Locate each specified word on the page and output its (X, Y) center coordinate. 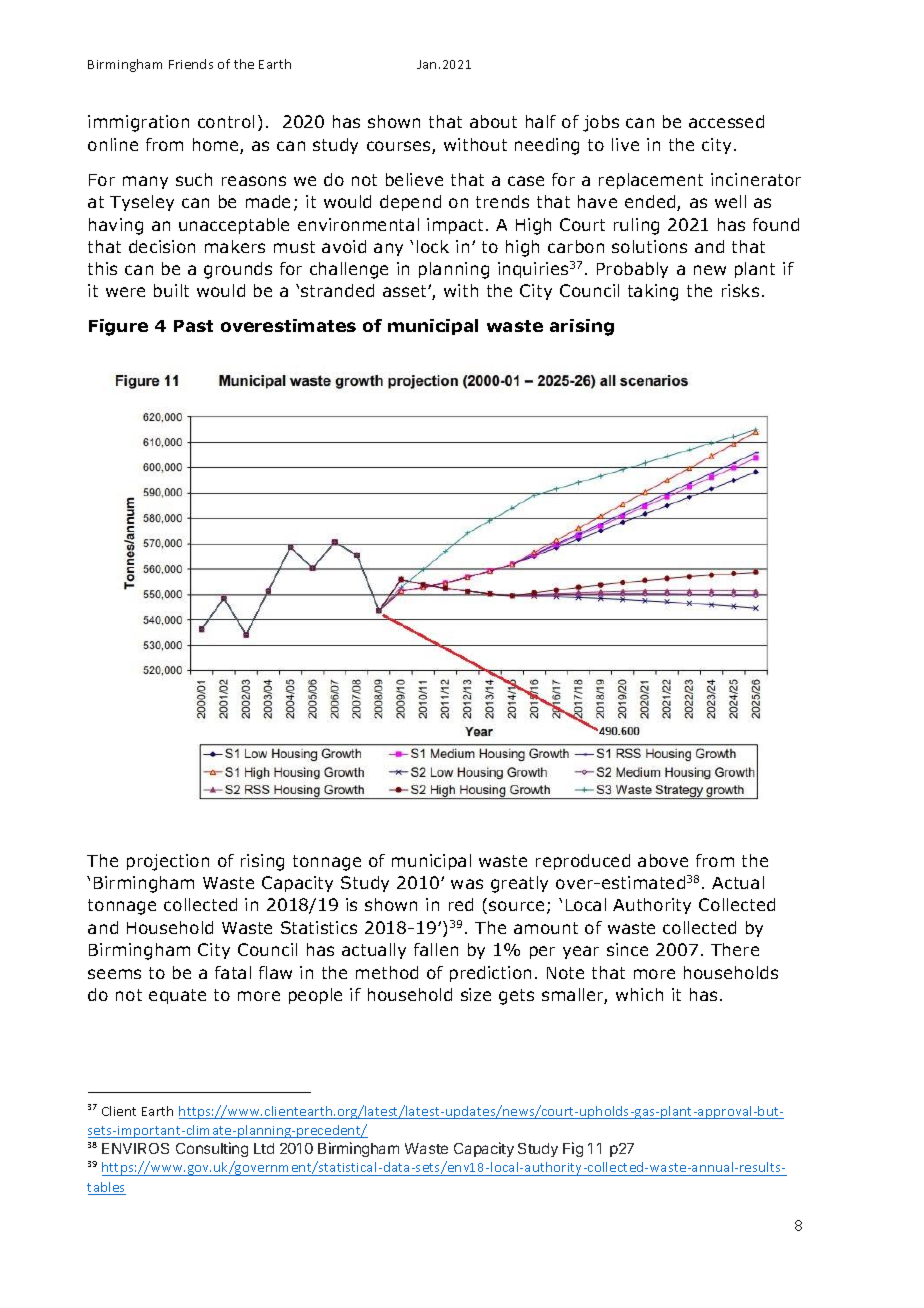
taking (653, 292)
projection (168, 862)
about (493, 121)
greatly (519, 884)
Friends (191, 64)
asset (406, 291)
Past (193, 326)
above (663, 860)
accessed (726, 121)
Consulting (212, 1149)
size (476, 994)
